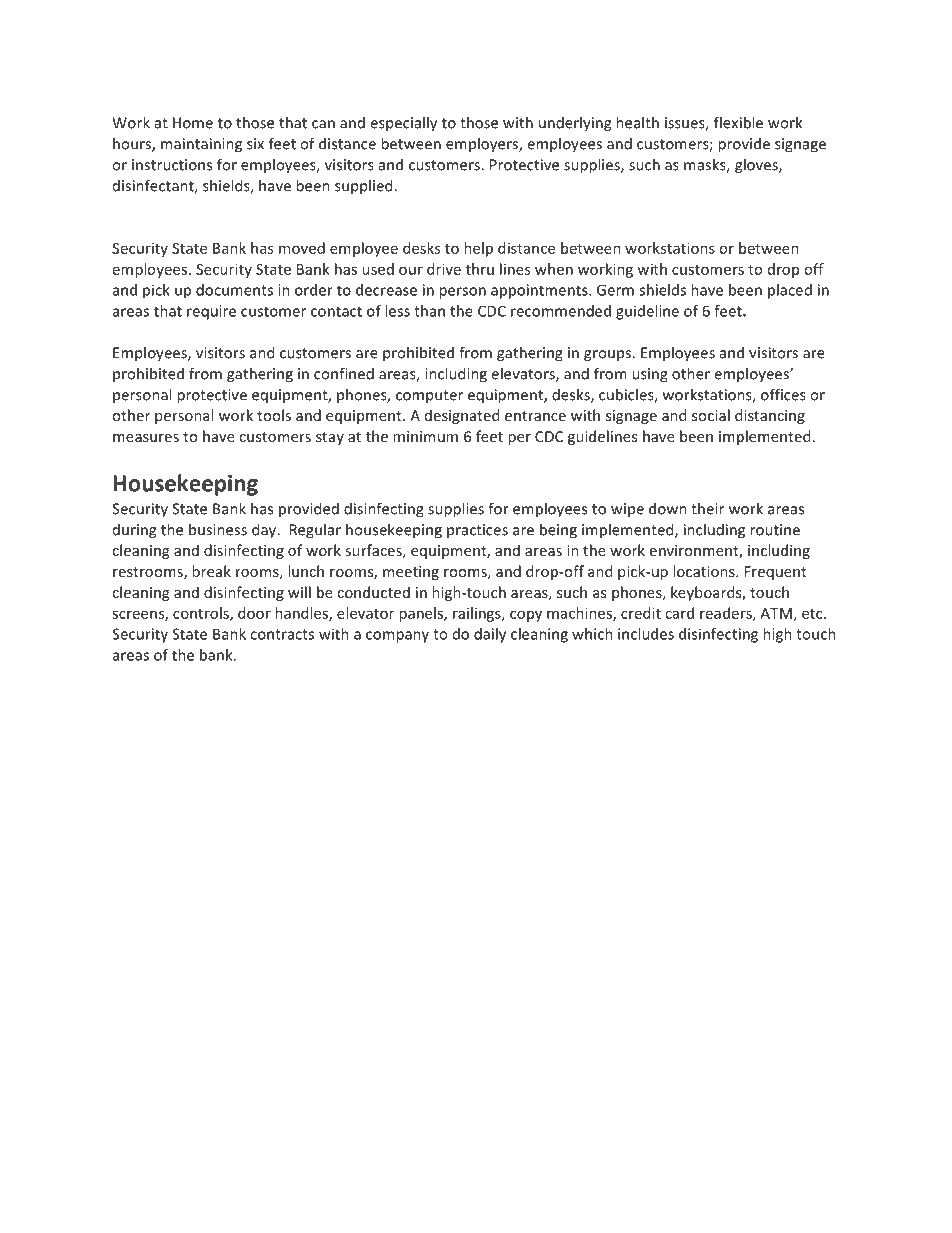 Image resolution: width=952 pixels, height=1233 pixels. Describe the element at coordinates (478, 249) in the document. I see `help` at that location.
